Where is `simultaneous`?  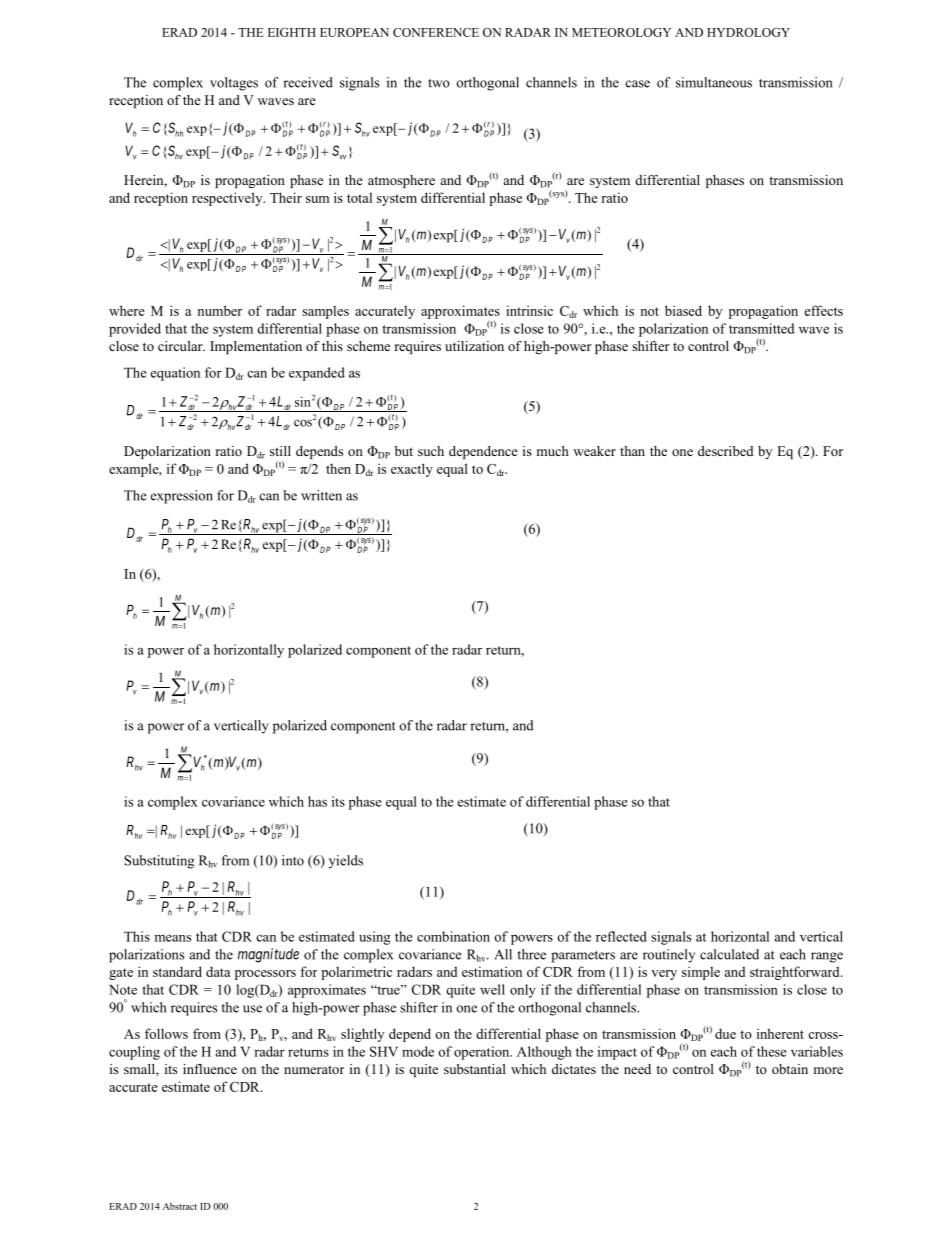 simultaneous is located at coordinates (714, 82).
